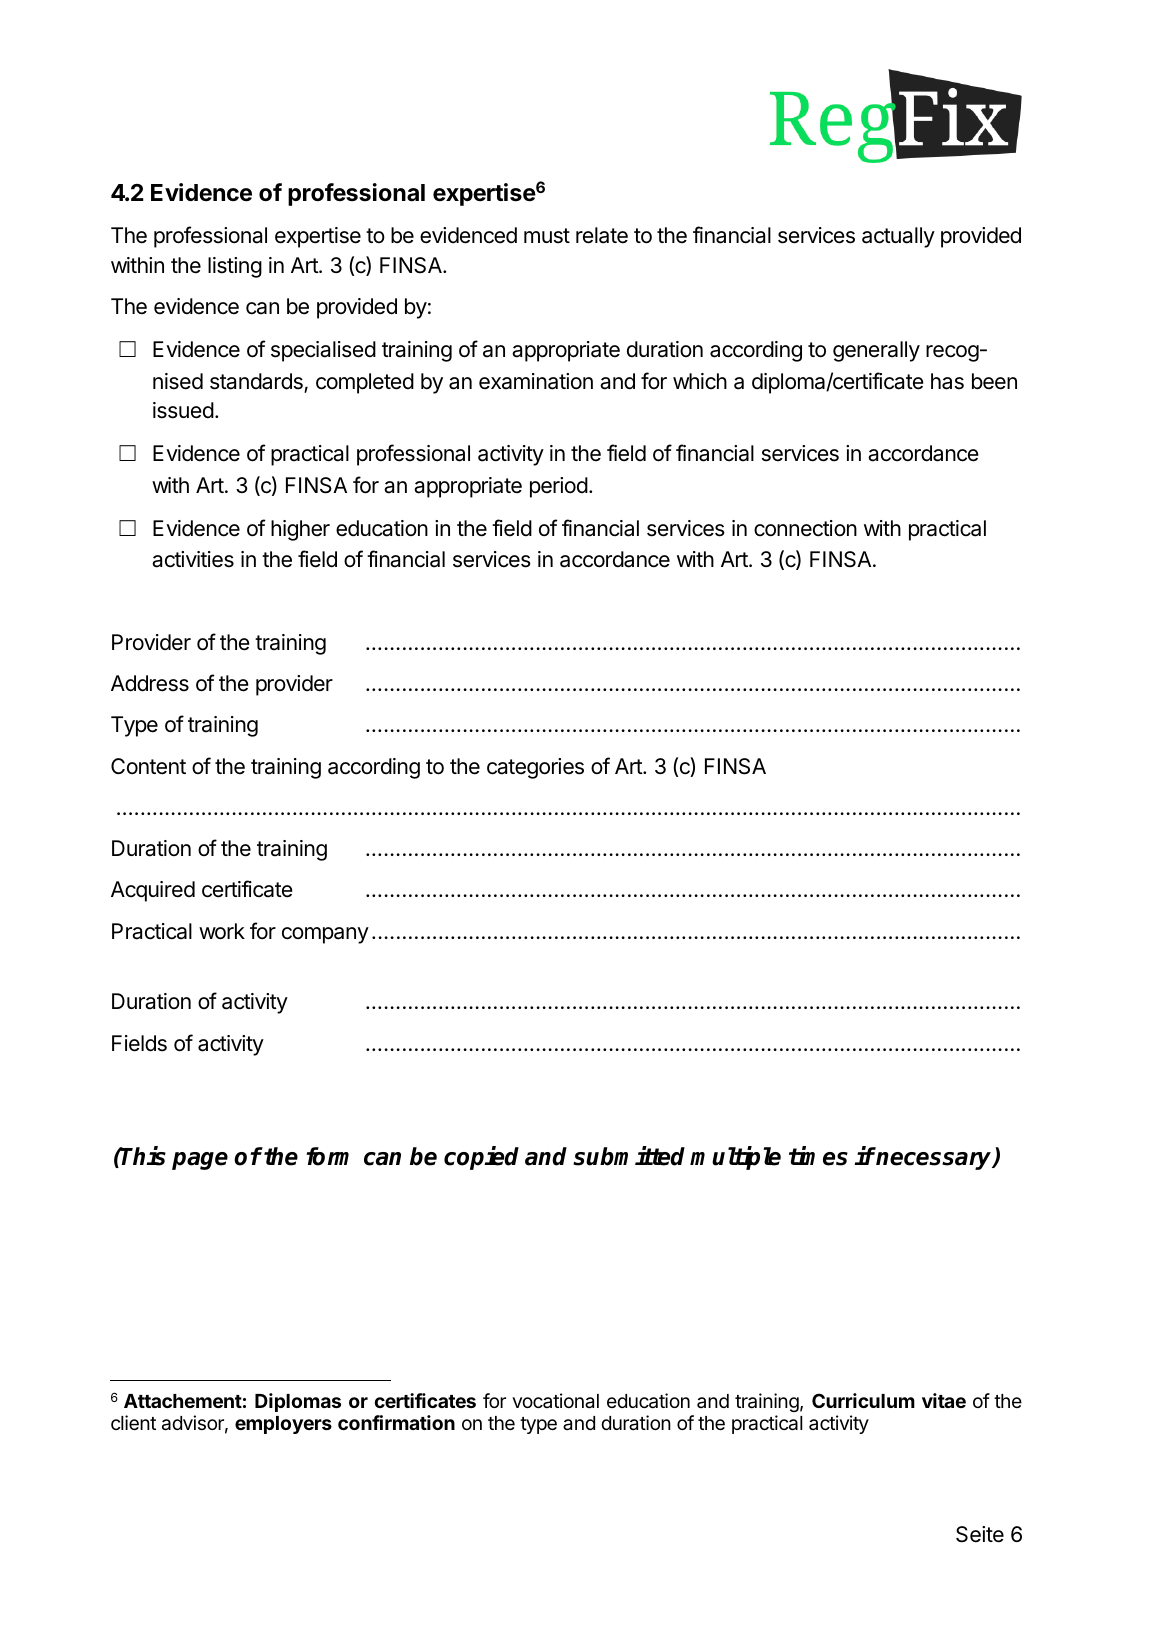 The image size is (1160, 1640). What do you see at coordinates (235, 267) in the screenshot?
I see `listing` at bounding box center [235, 267].
